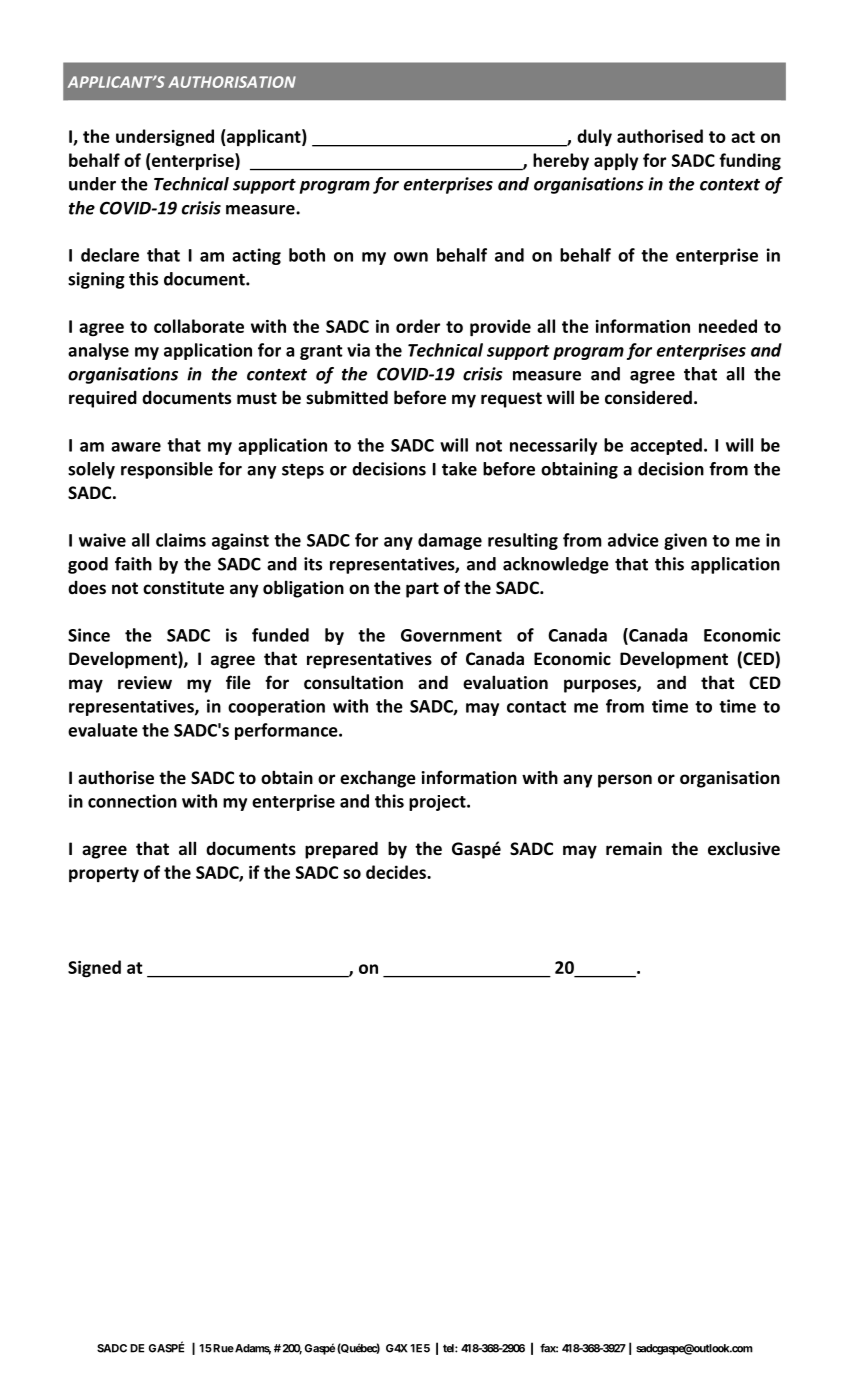 The height and width of the screenshot is (1400, 849). I want to click on remain, so click(634, 849).
